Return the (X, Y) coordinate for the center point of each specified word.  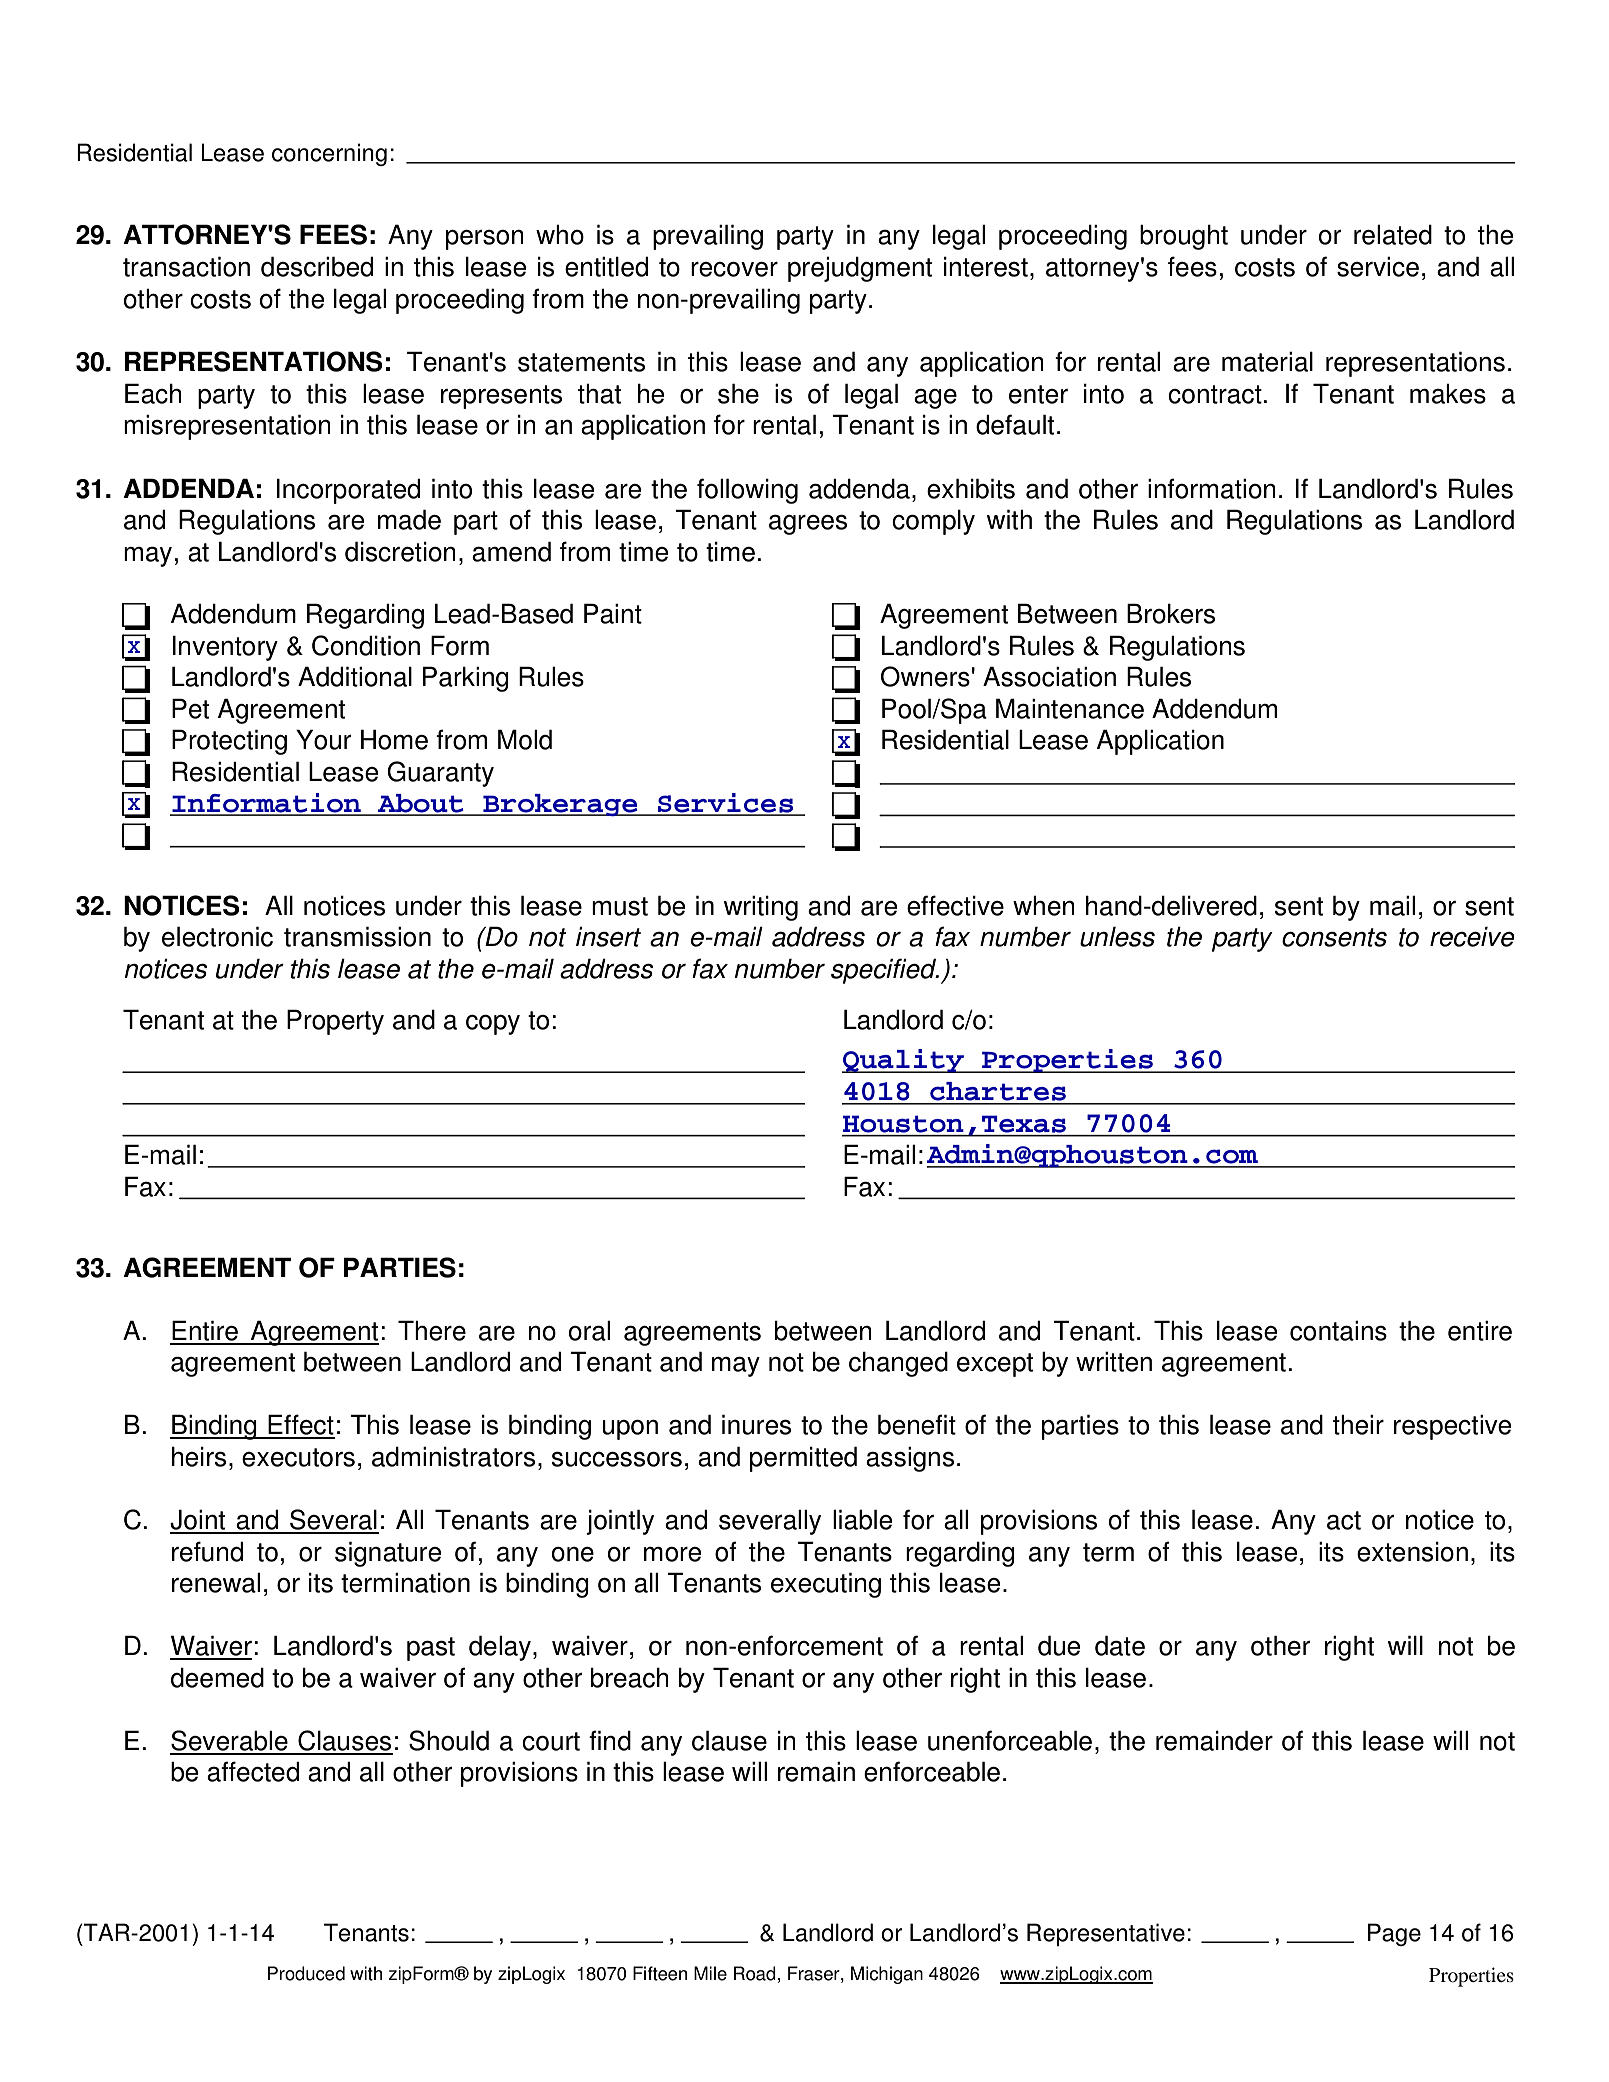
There (432, 1330)
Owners (925, 676)
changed (898, 1364)
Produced (306, 1973)
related (1393, 235)
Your (323, 739)
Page (1394, 1934)
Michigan (887, 1975)
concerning (329, 154)
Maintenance (1070, 708)
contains (1338, 1331)
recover (734, 269)
